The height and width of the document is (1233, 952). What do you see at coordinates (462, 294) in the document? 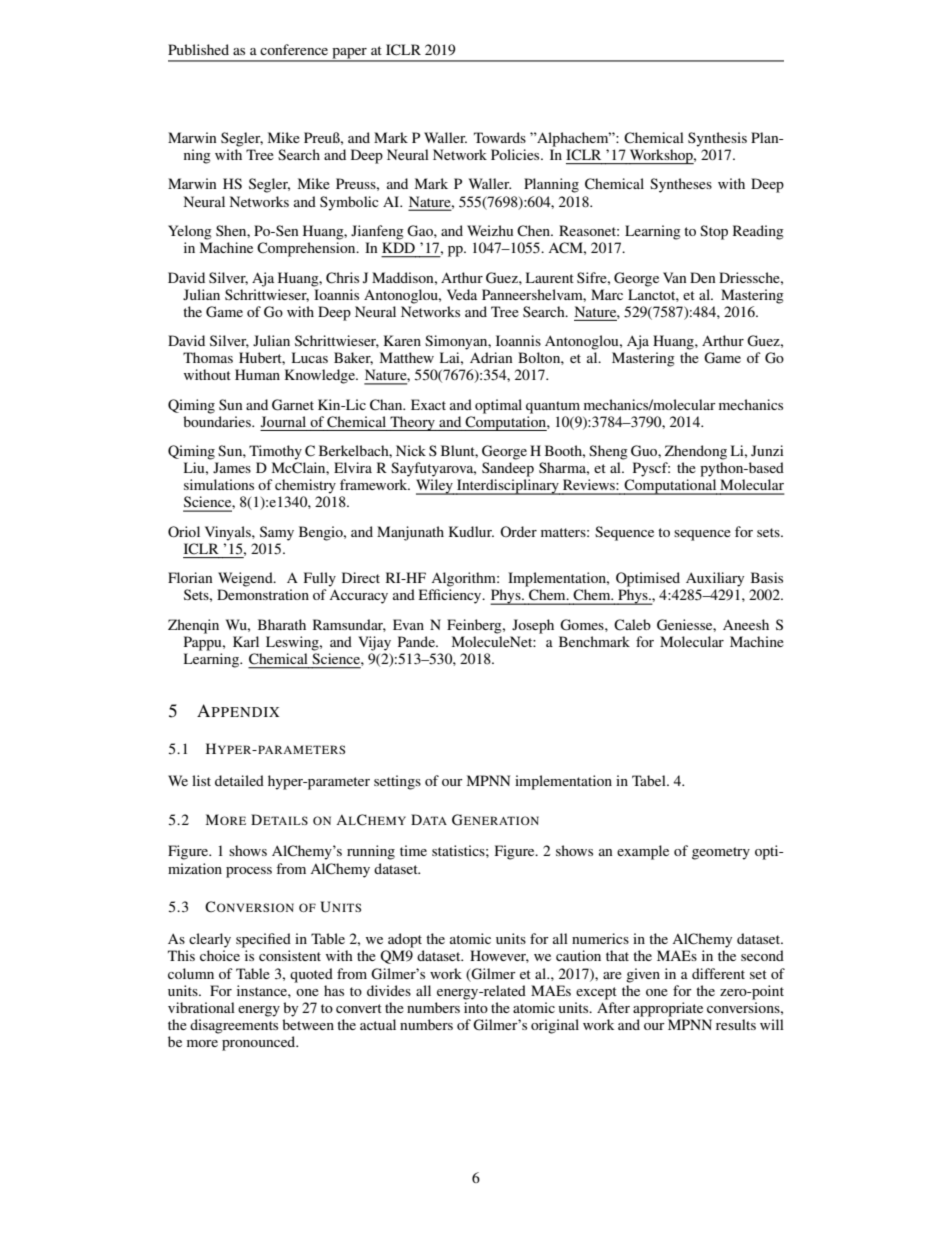
I see `Veda` at bounding box center [462, 294].
